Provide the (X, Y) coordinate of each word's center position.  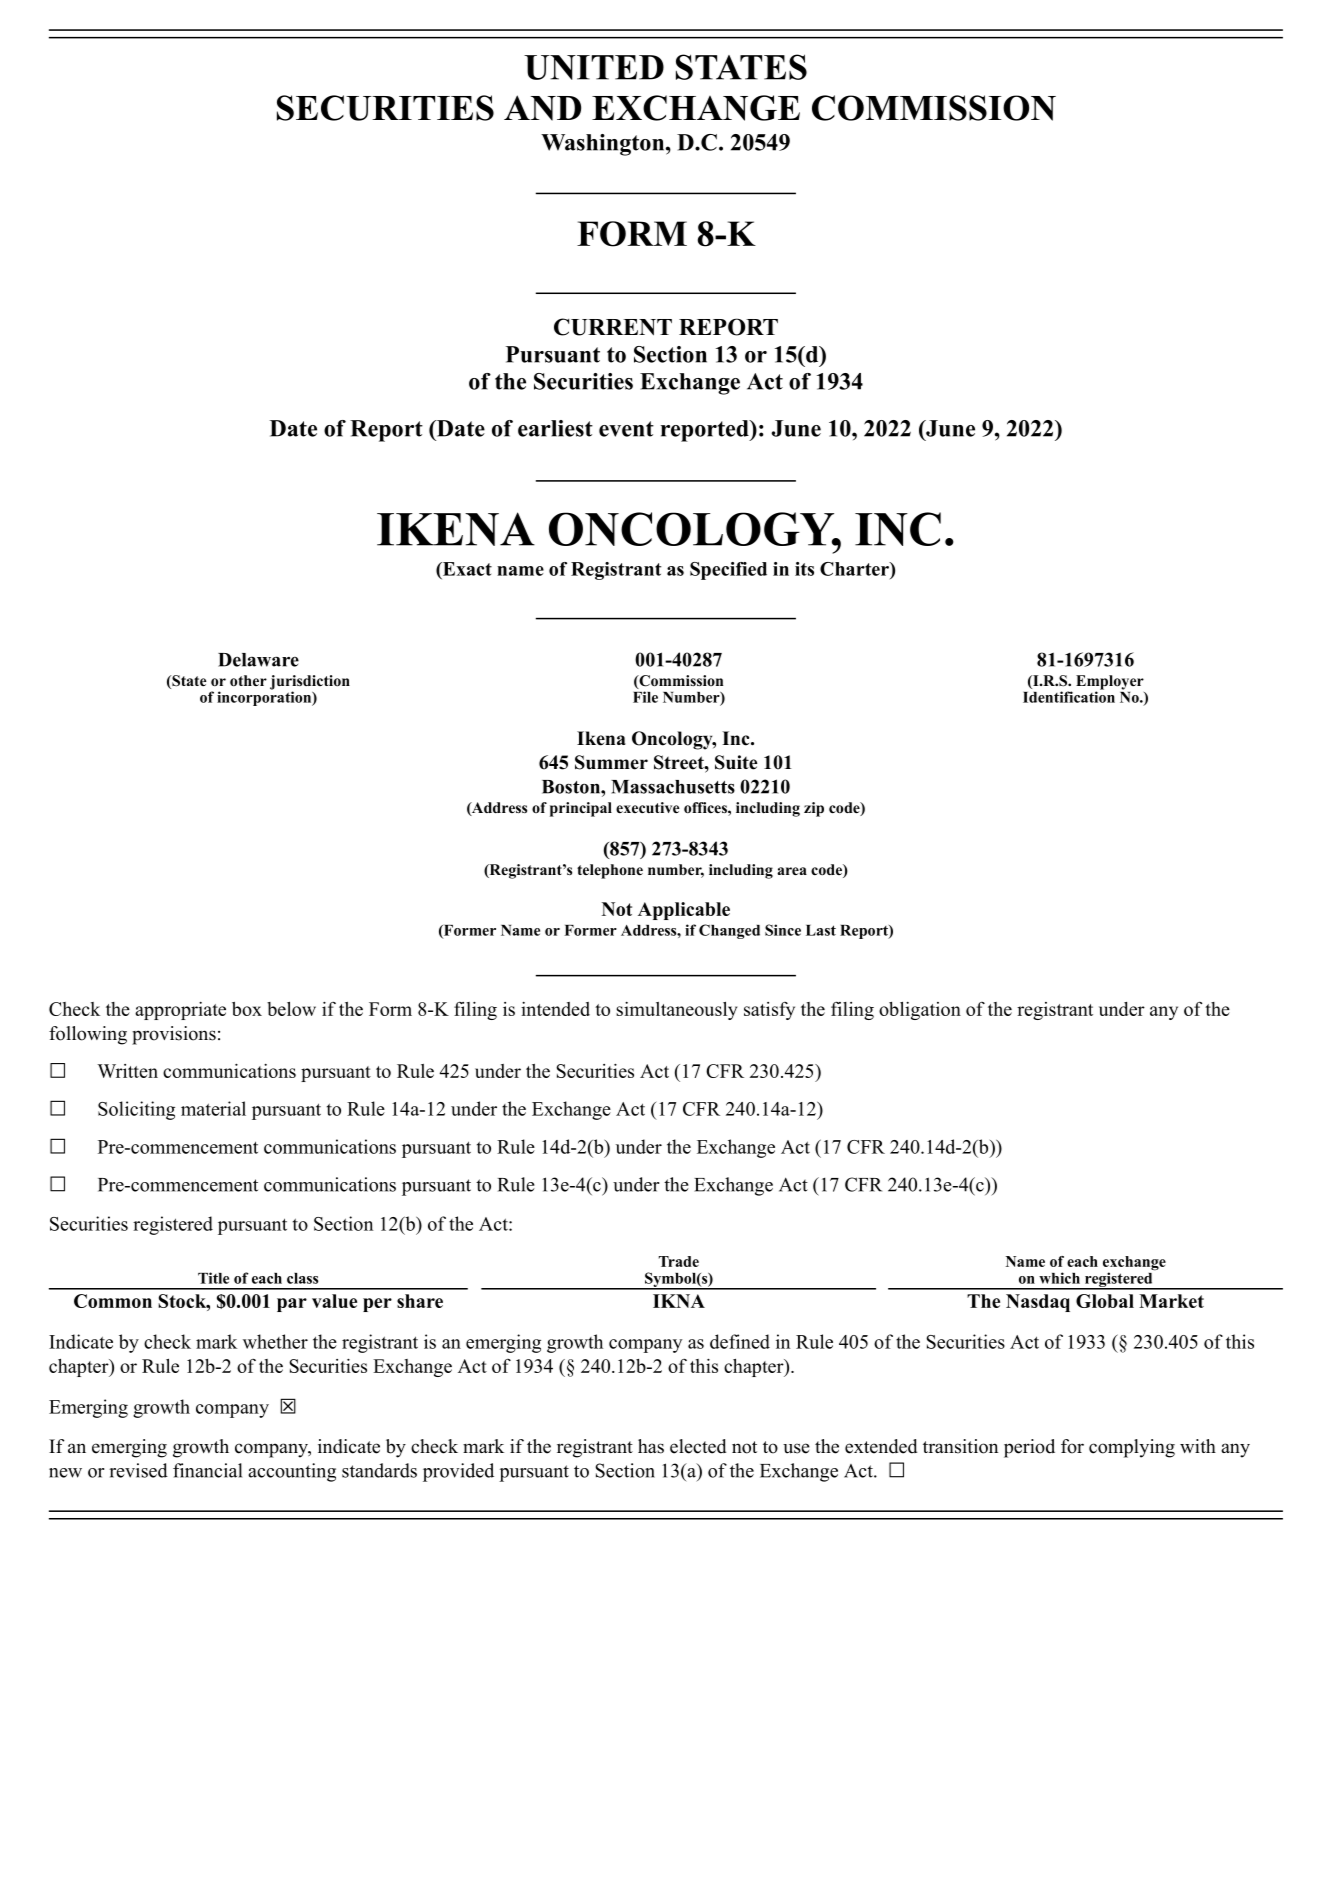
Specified (728, 571)
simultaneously (676, 1011)
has (651, 1446)
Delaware (258, 660)
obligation (920, 1011)
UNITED (594, 67)
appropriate (180, 1011)
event (626, 429)
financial (207, 1470)
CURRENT (613, 327)
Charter (855, 569)
